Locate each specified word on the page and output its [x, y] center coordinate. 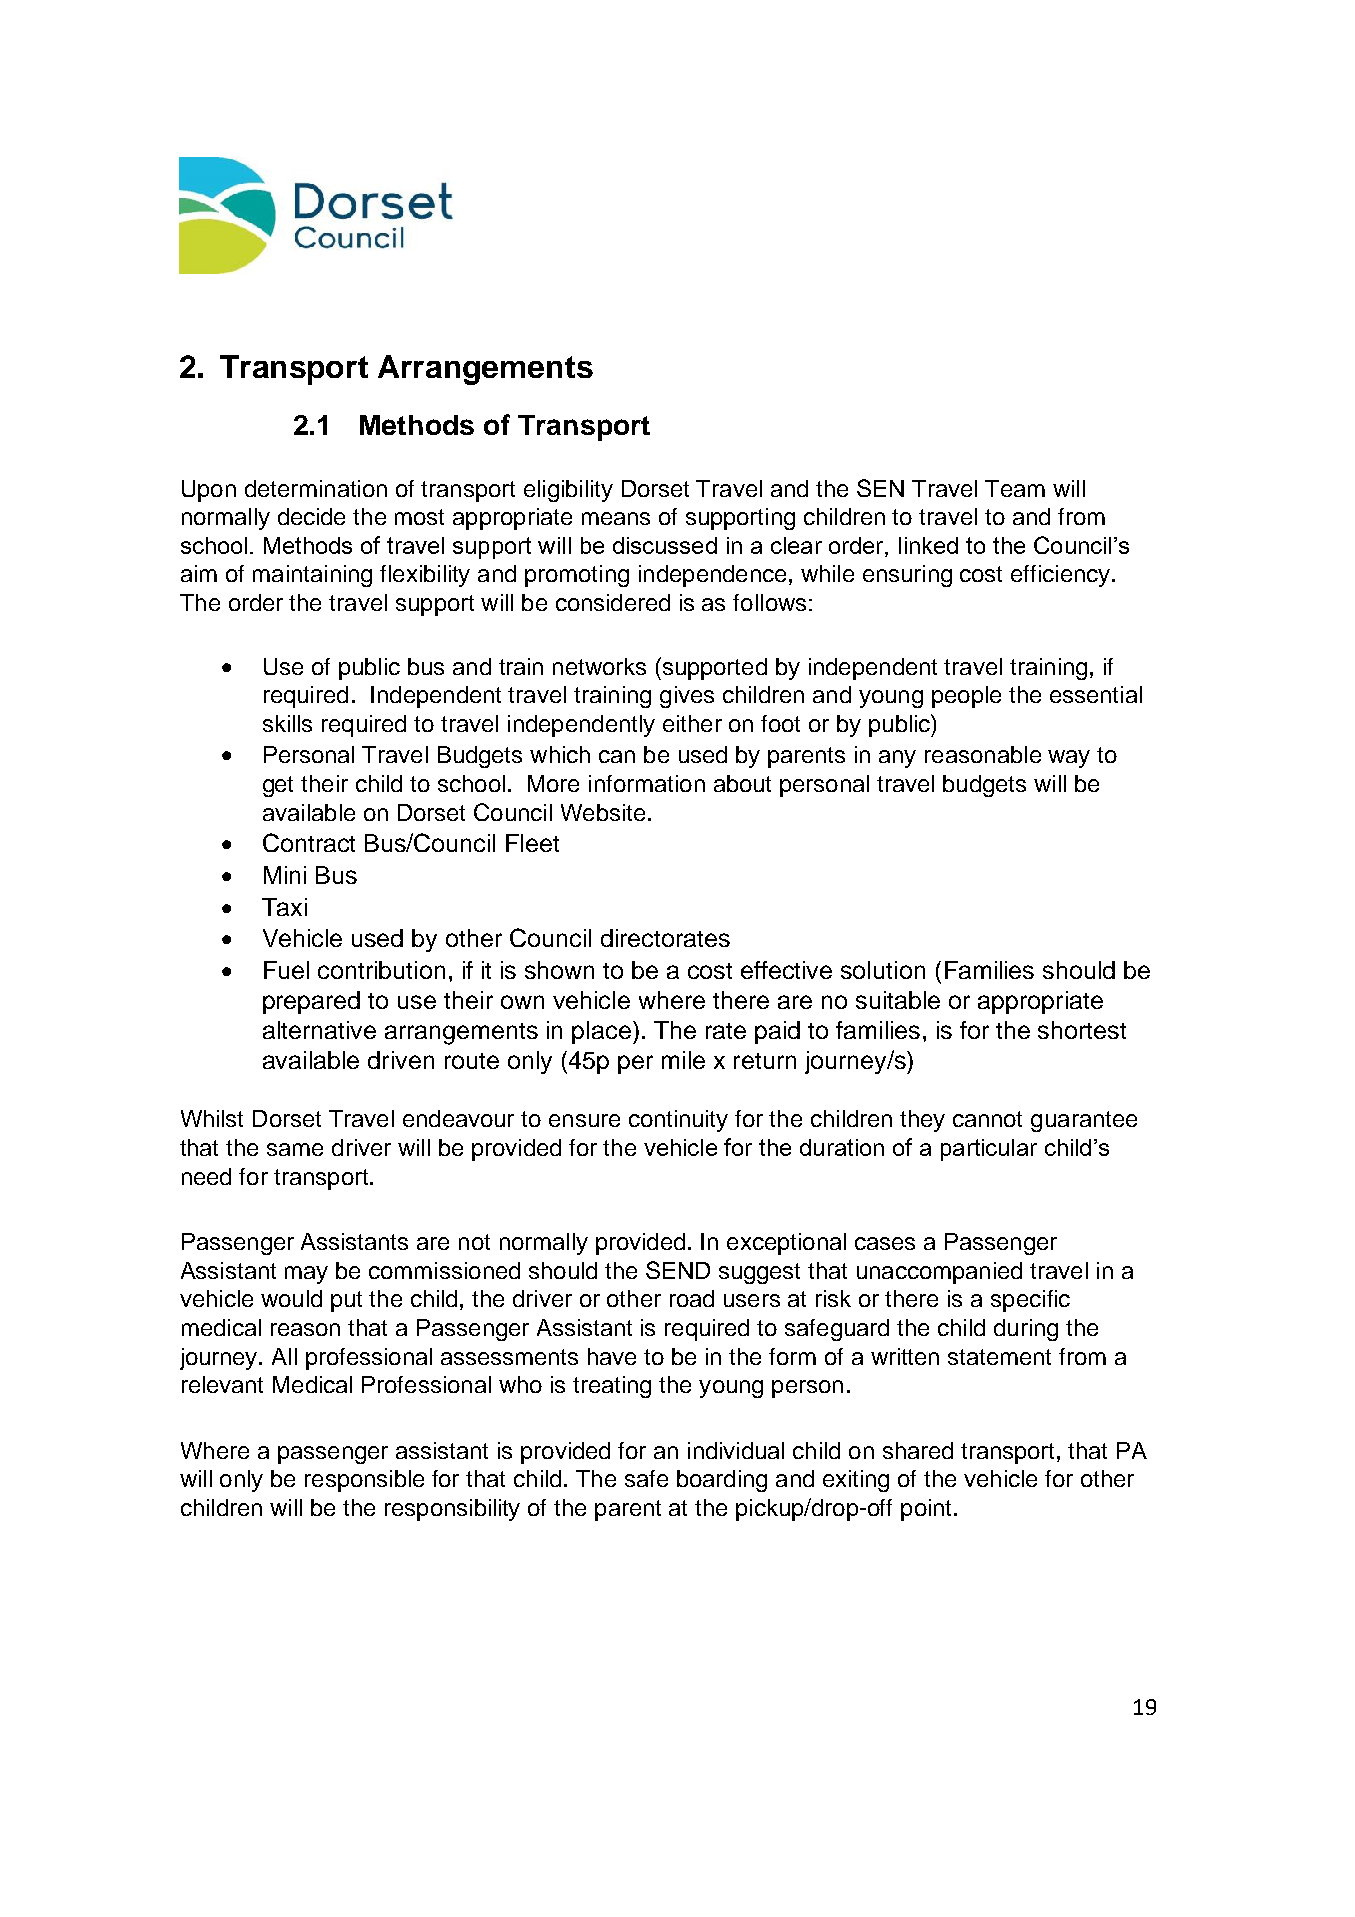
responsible [364, 1481]
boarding [722, 1481]
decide [311, 516]
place [603, 1032]
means [616, 518]
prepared [311, 1002]
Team [1015, 488]
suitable [898, 1000]
